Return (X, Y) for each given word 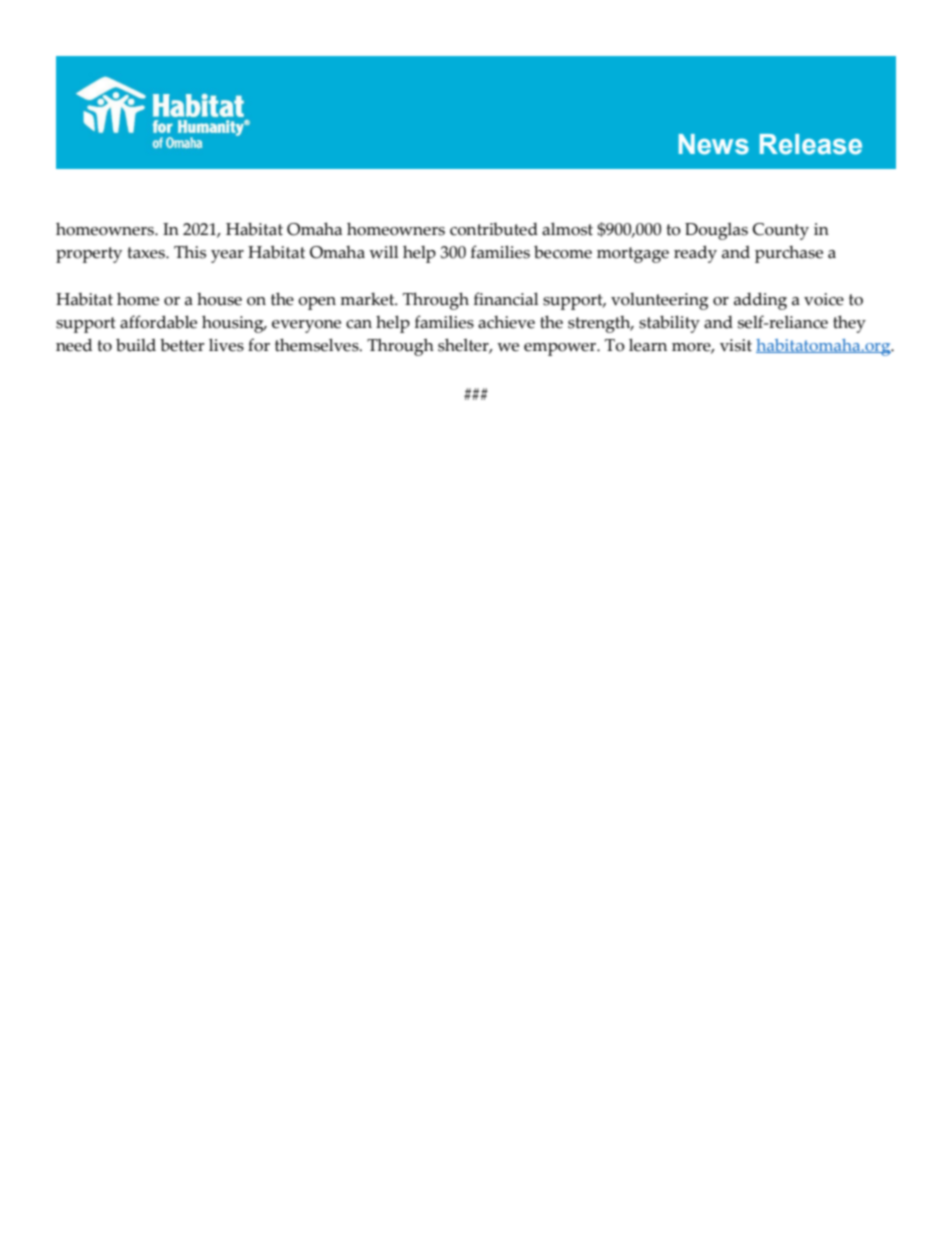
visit (736, 345)
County (781, 231)
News (714, 144)
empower (561, 349)
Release (811, 144)
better (182, 345)
